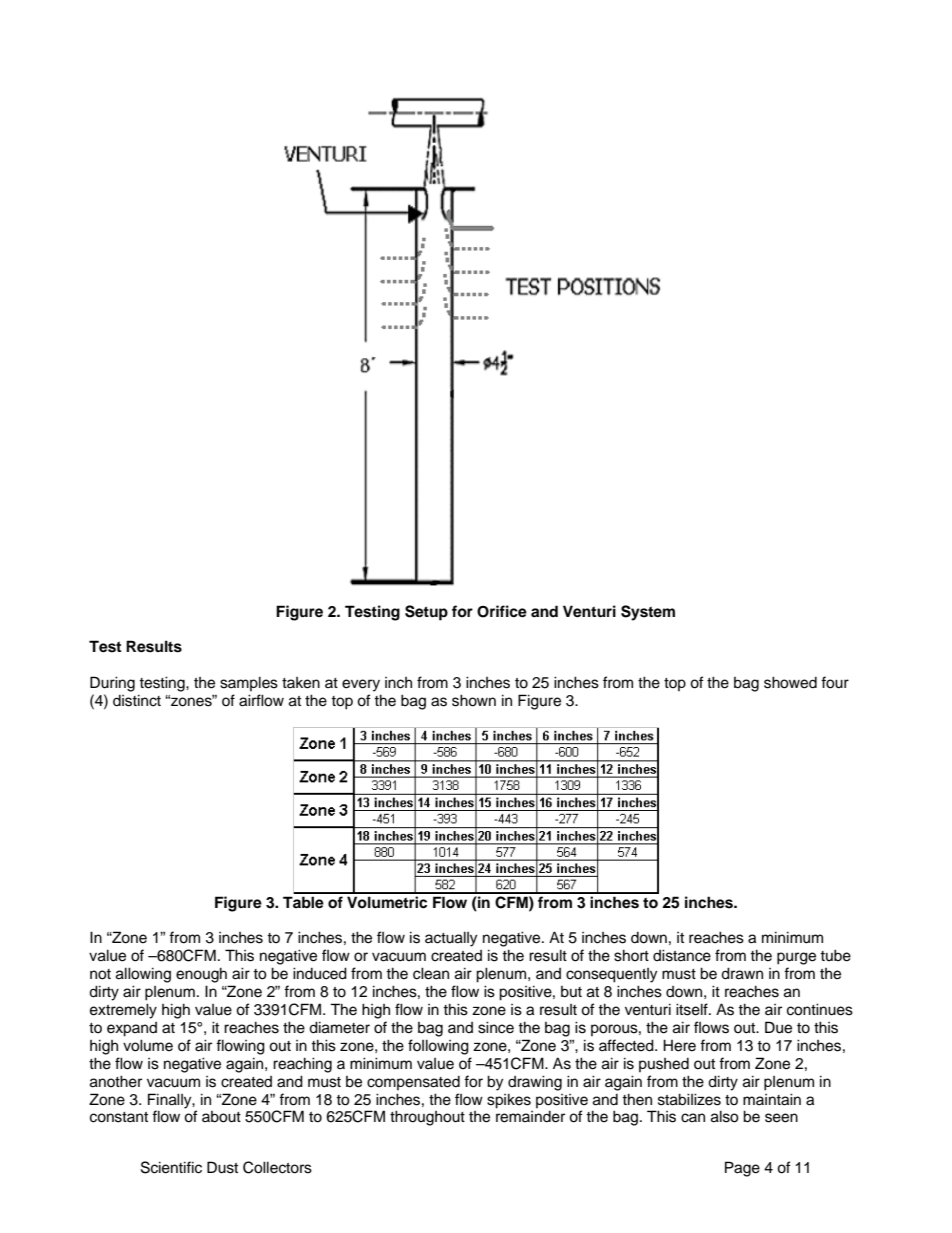  Describe the element at coordinates (222, 1167) in the image. I see `Dust` at that location.
